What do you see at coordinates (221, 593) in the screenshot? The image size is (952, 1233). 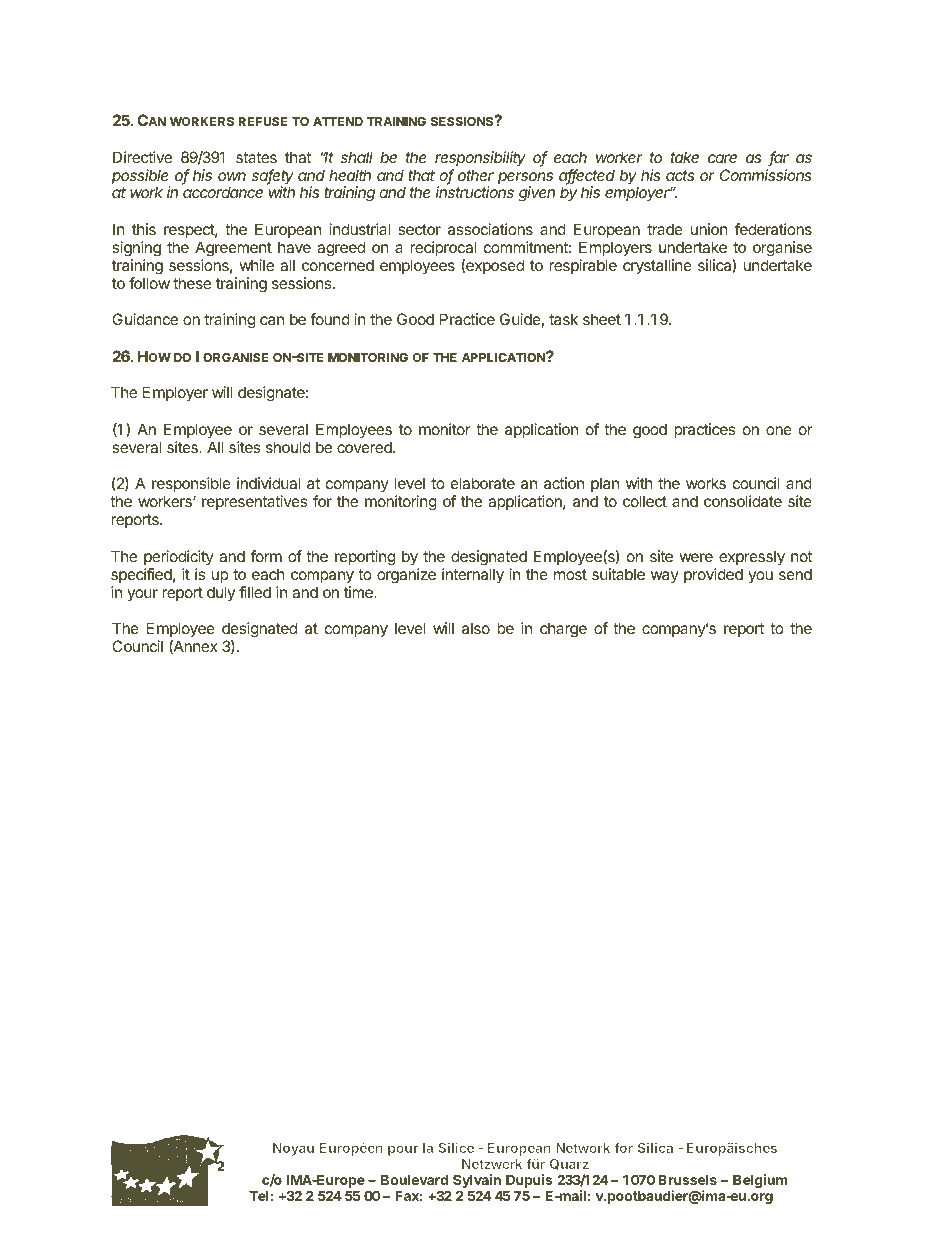 I see `duly` at bounding box center [221, 593].
